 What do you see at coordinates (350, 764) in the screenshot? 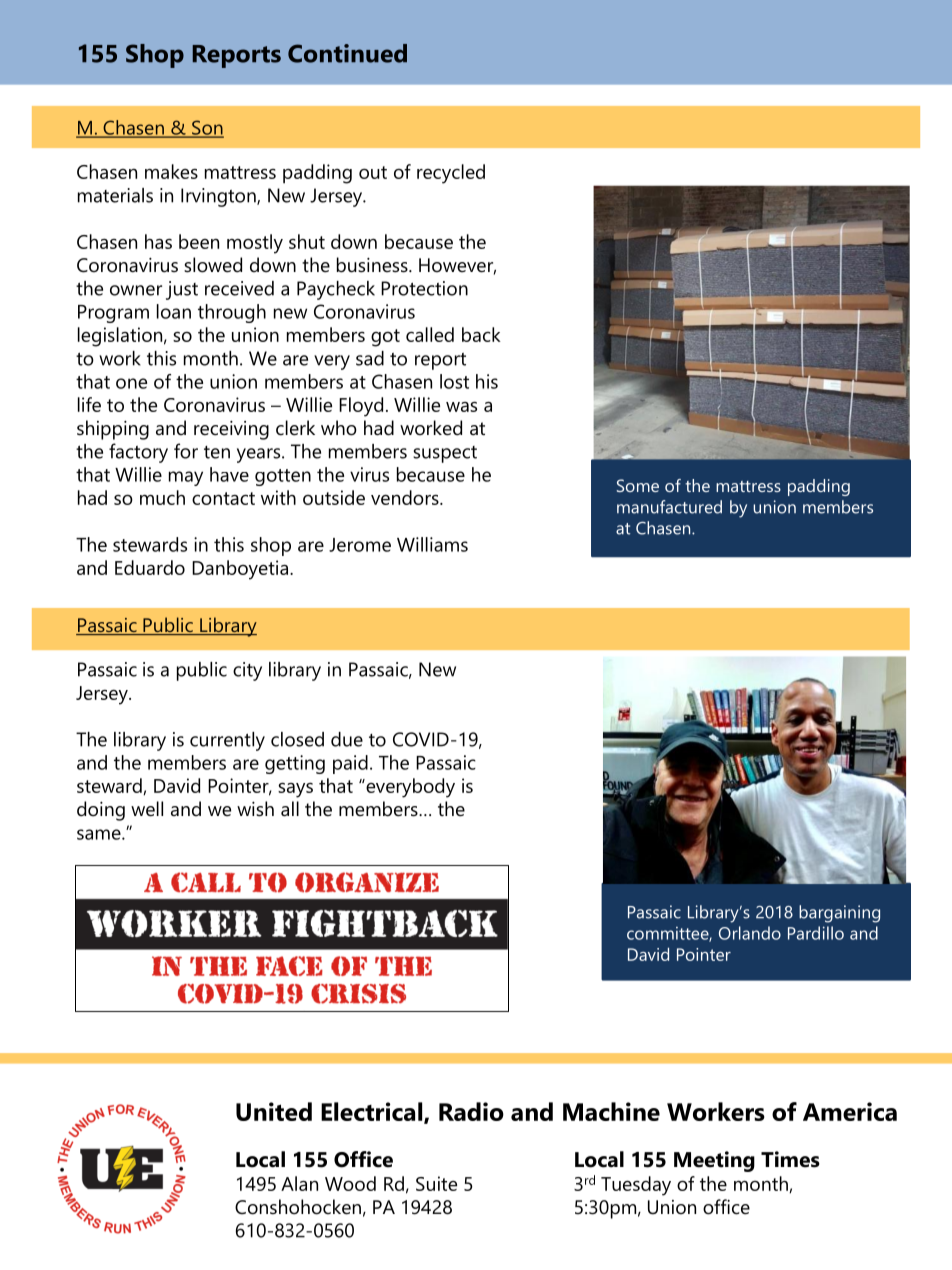
I see `paid` at bounding box center [350, 764].
